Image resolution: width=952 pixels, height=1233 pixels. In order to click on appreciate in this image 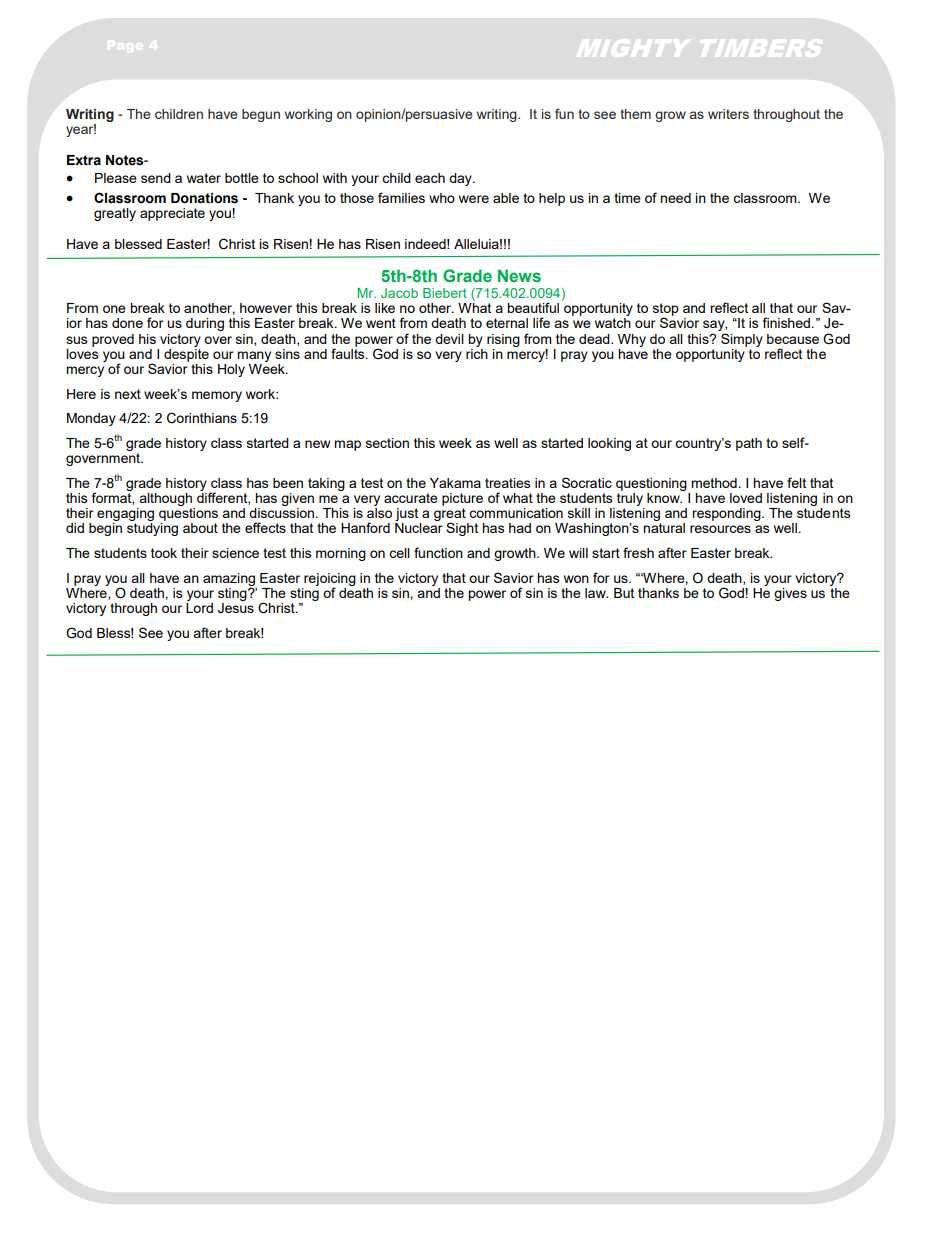, I will do `click(172, 214)`.
